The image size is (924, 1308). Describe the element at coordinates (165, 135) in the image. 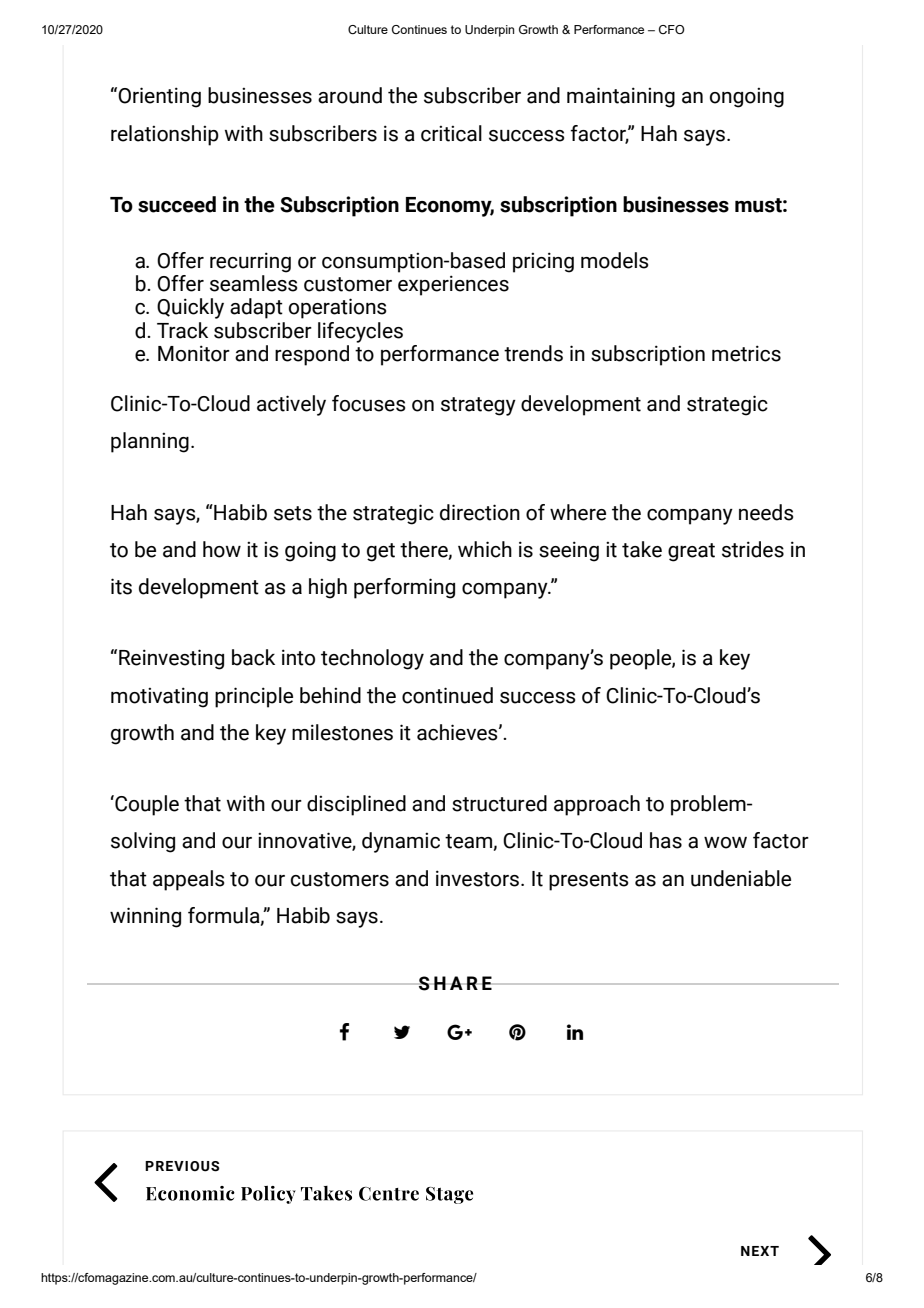

I see `relationship` at that location.
